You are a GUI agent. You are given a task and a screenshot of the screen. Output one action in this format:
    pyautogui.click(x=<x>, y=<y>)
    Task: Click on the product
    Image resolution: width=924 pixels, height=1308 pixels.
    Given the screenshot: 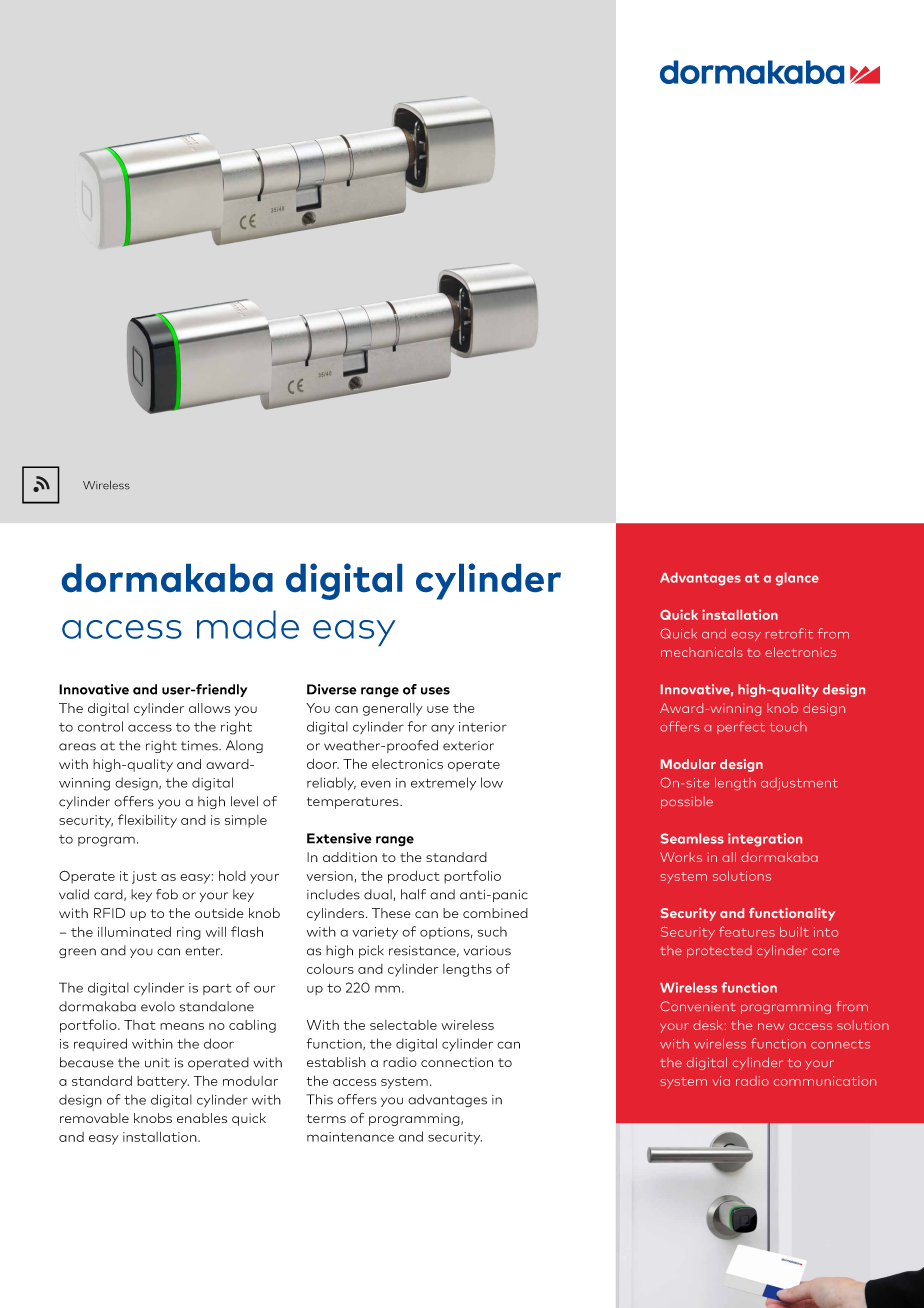 What is the action you would take?
    pyautogui.click(x=413, y=877)
